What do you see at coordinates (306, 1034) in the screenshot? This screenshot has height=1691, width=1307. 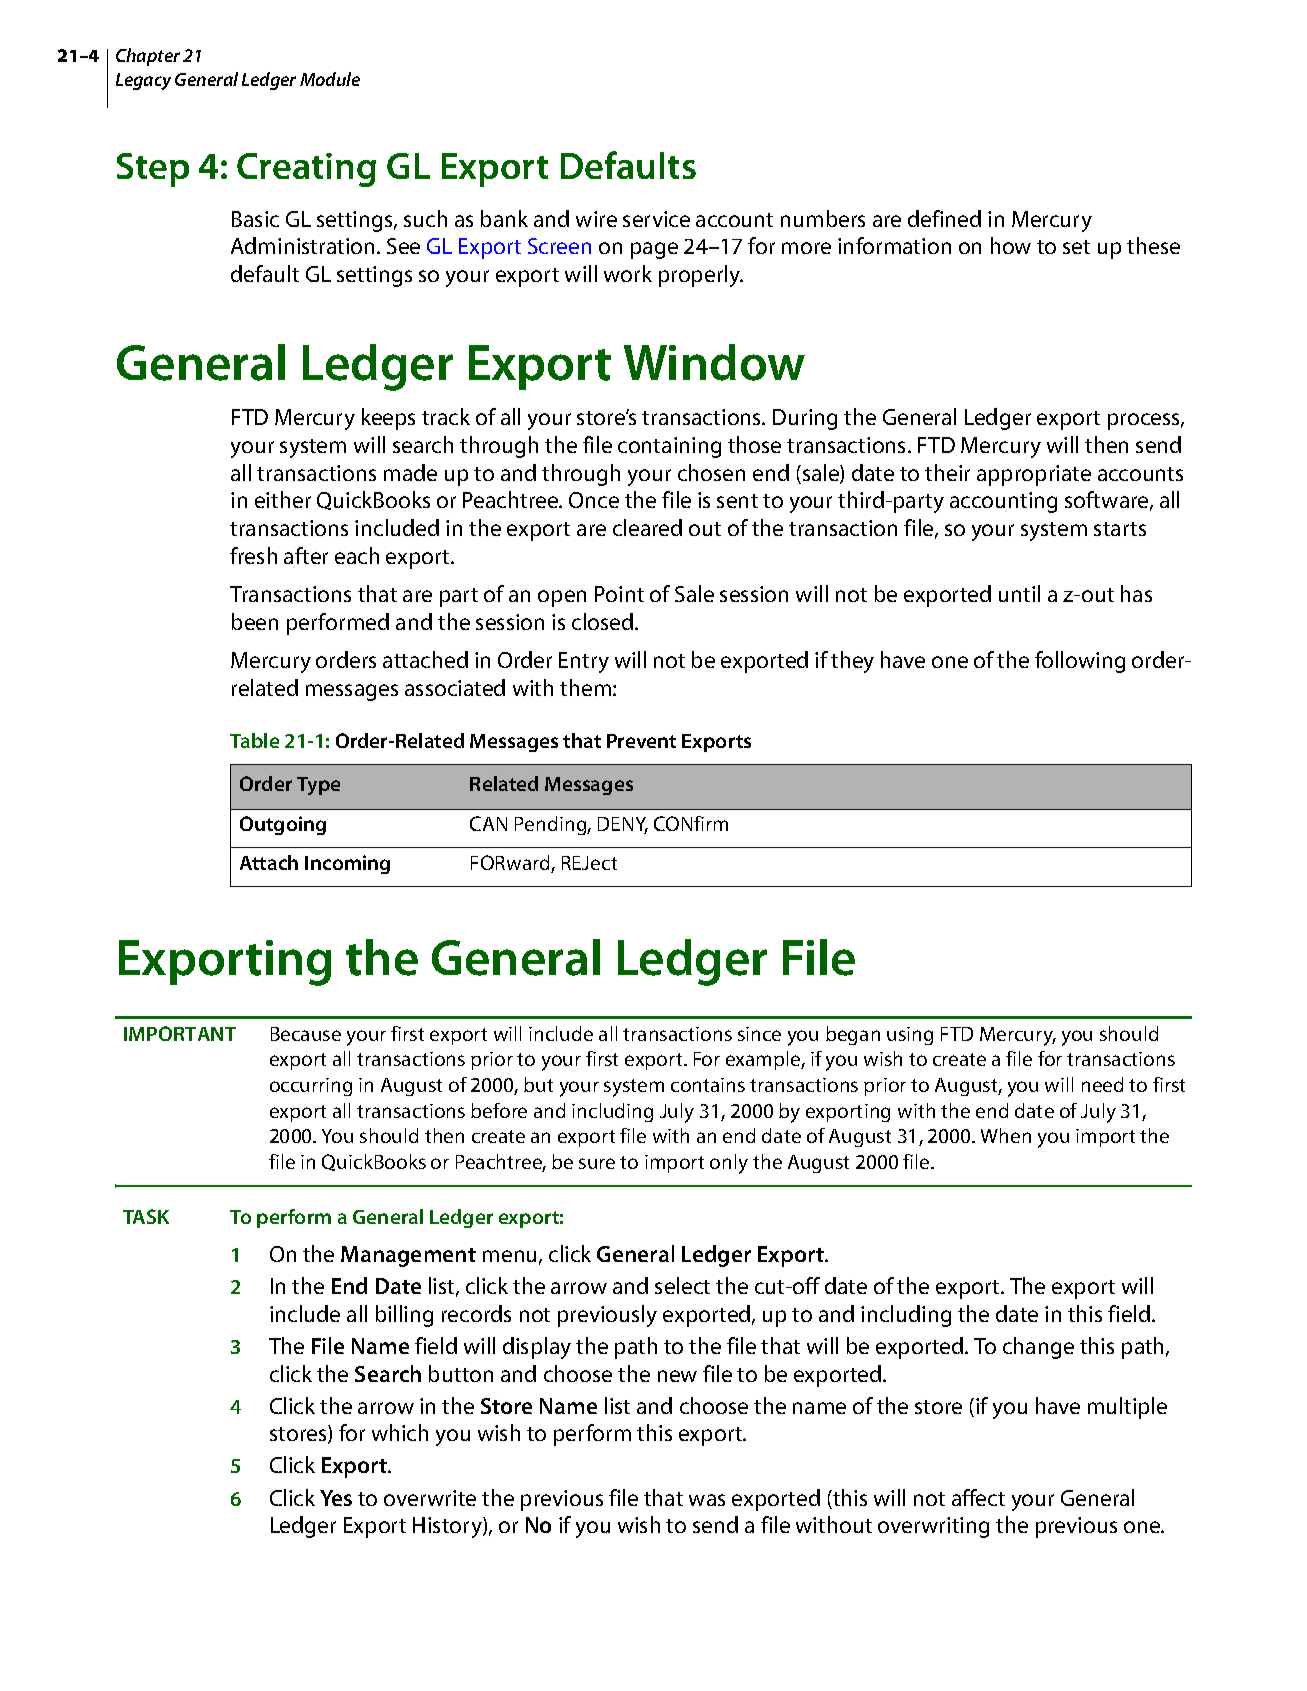 I see `Because` at bounding box center [306, 1034].
